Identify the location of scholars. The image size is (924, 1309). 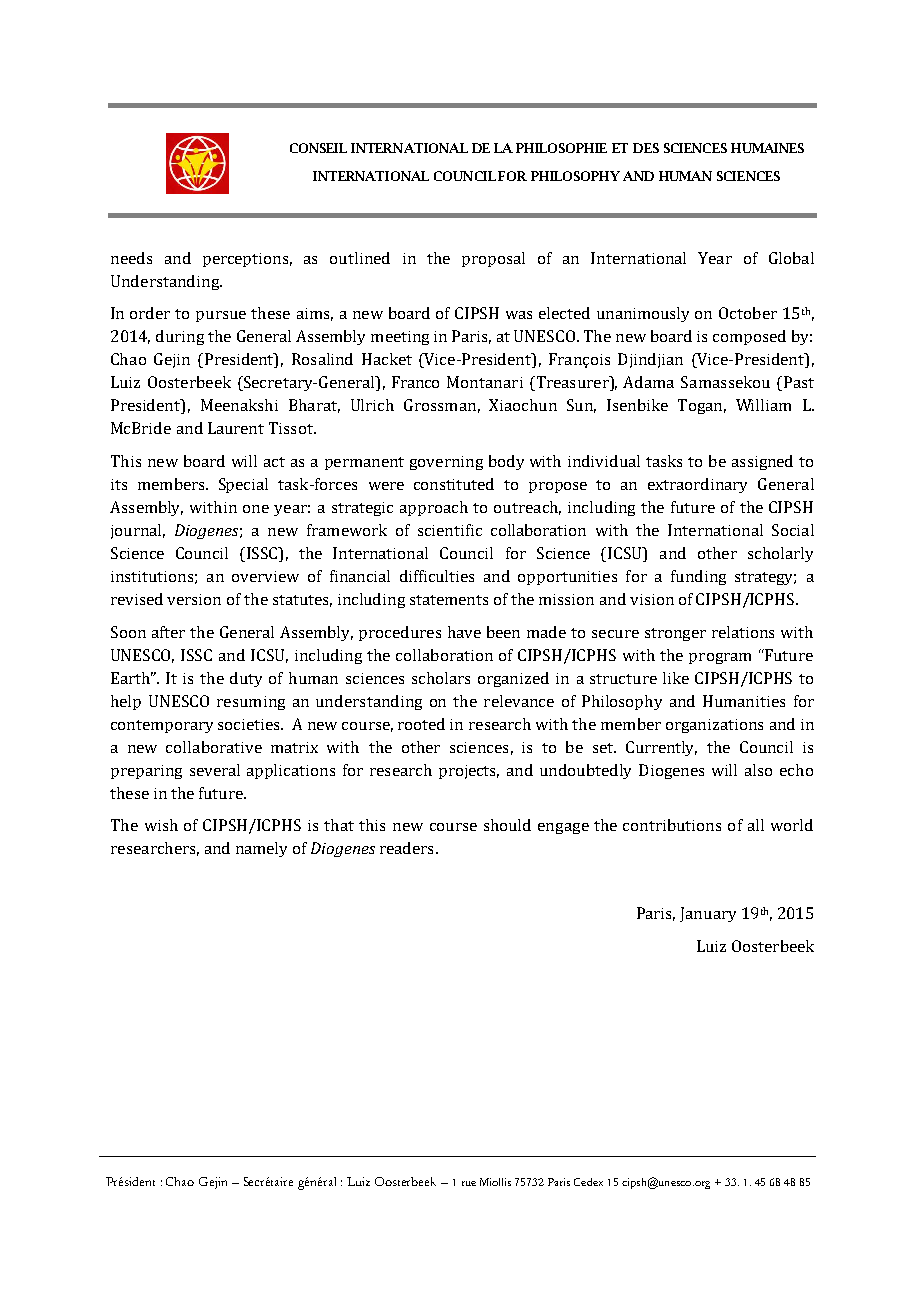
(441, 678).
